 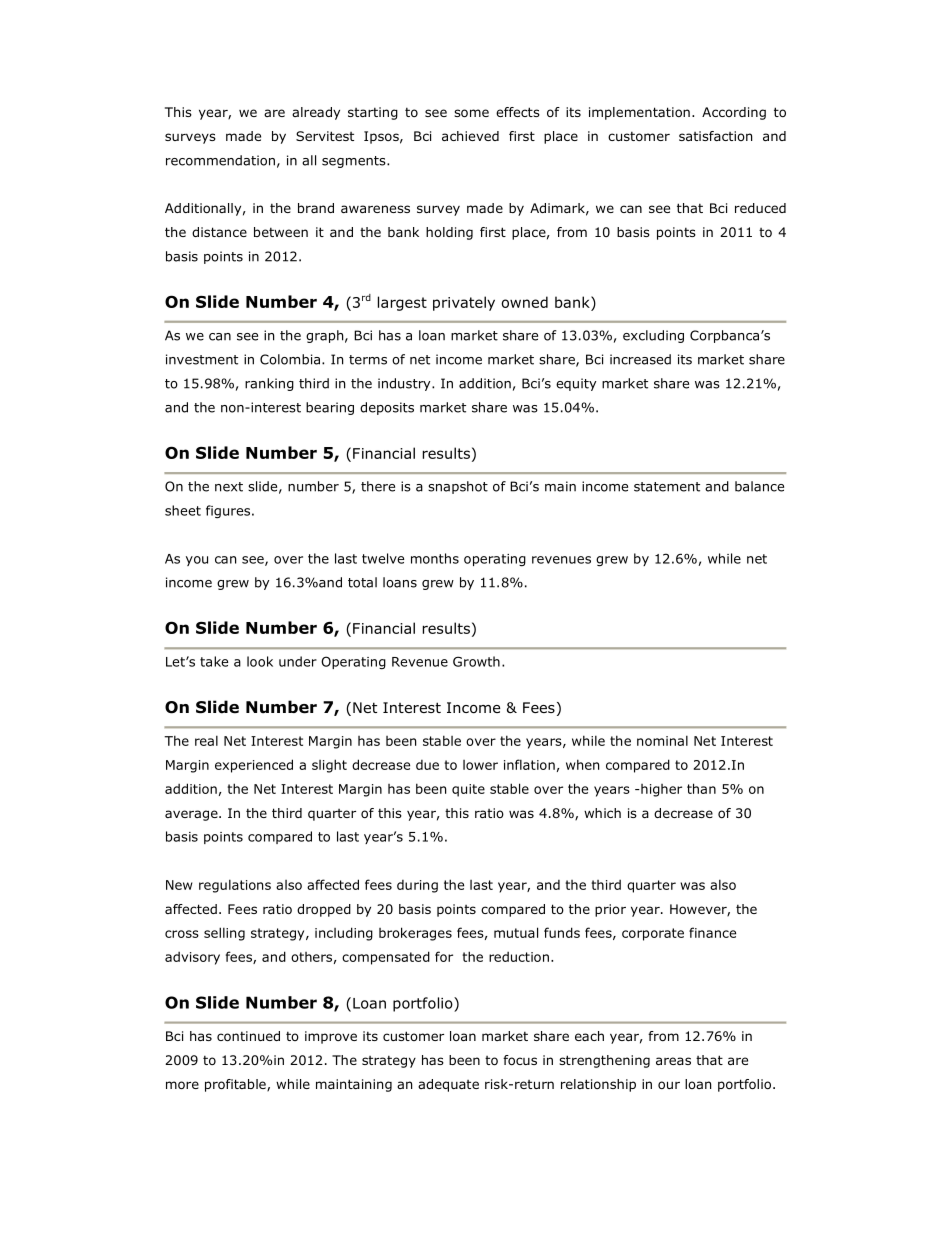 What do you see at coordinates (640, 359) in the document?
I see `increased` at bounding box center [640, 359].
